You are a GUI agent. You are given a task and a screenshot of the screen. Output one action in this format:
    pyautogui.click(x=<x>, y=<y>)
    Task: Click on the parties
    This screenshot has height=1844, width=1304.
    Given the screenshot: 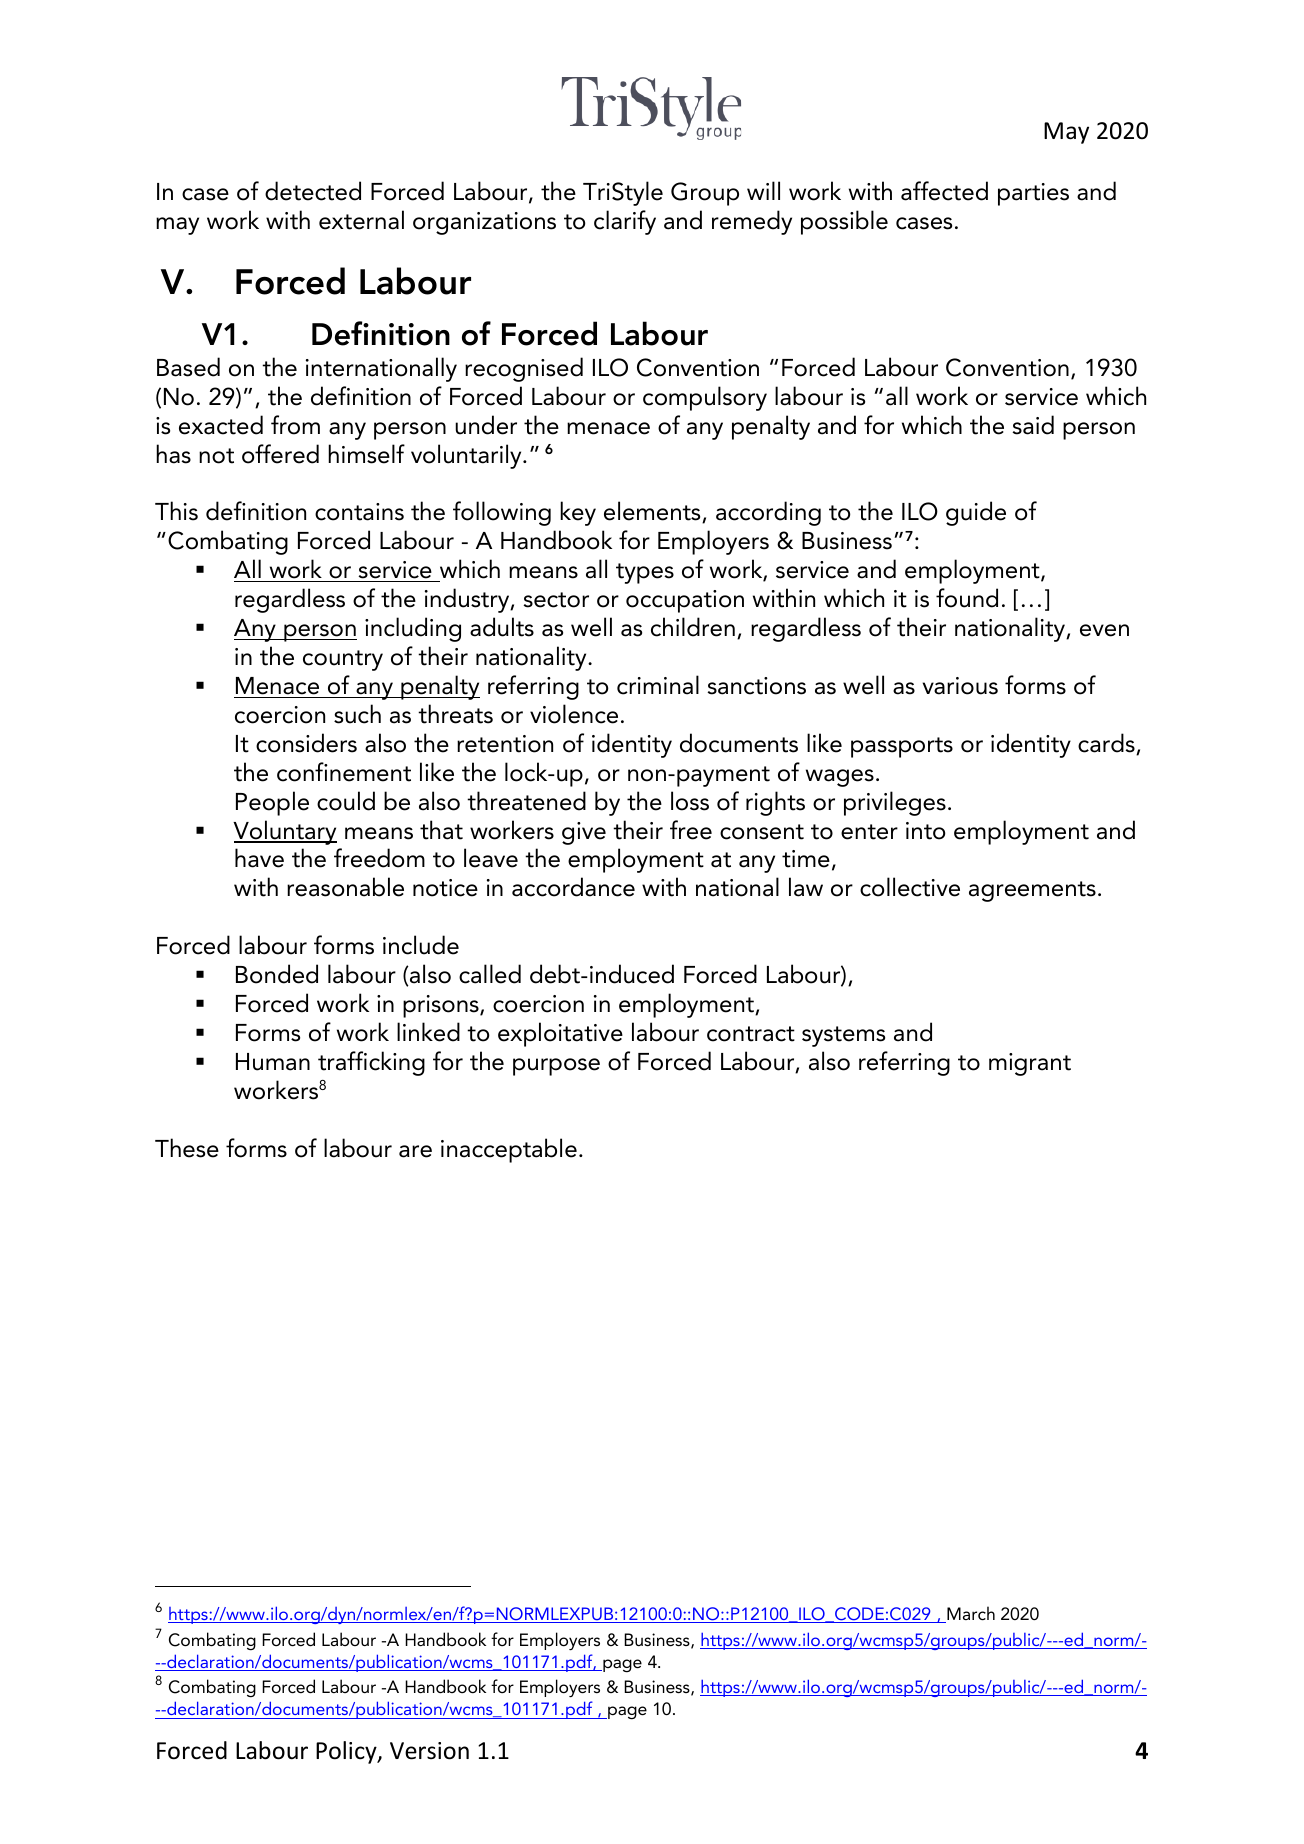 What is the action you would take?
    pyautogui.click(x=1033, y=194)
